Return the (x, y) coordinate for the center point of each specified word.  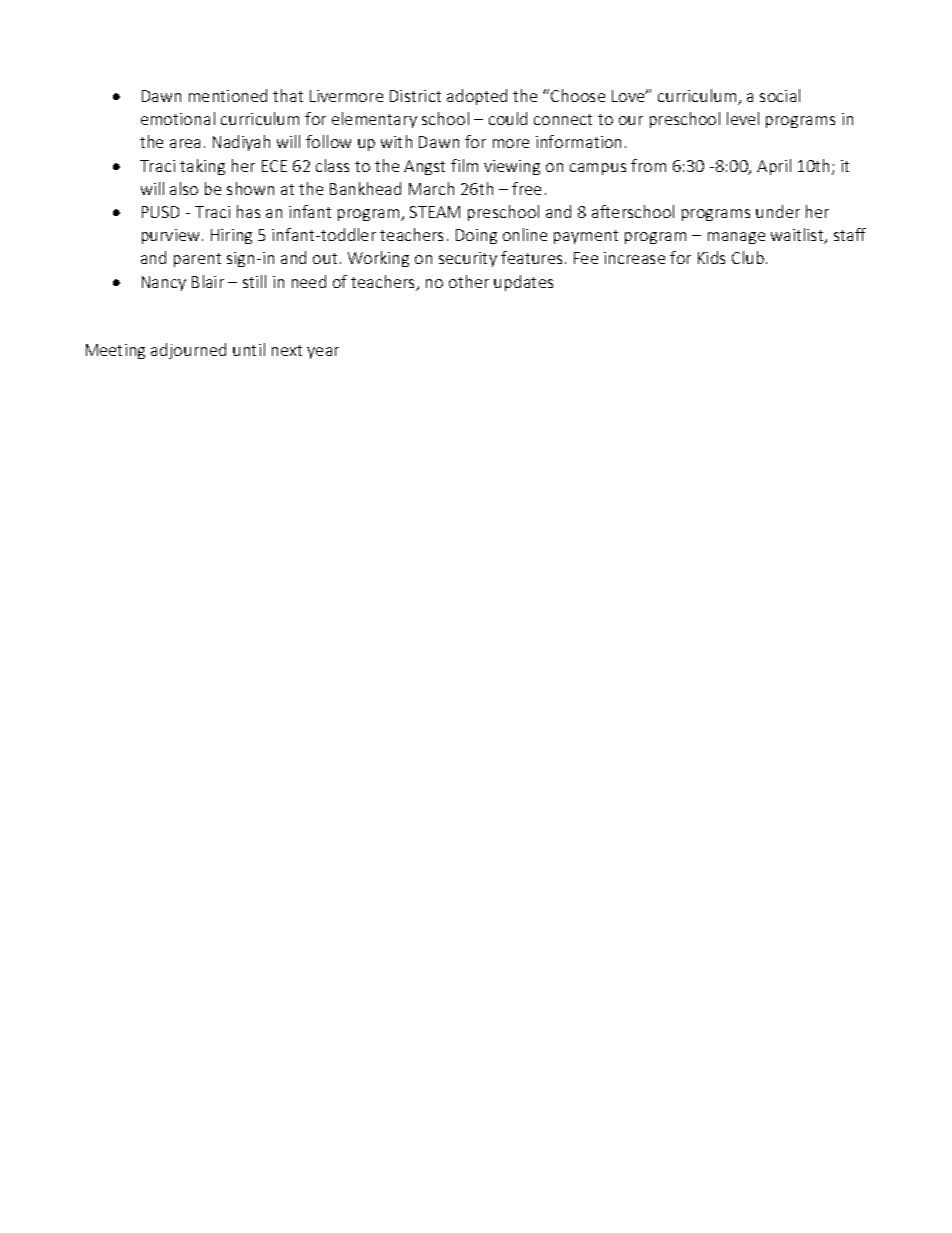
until (249, 349)
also (184, 188)
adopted (477, 97)
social (780, 95)
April (774, 167)
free (526, 188)
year (323, 353)
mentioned (228, 95)
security (468, 259)
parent (197, 260)
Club (748, 257)
